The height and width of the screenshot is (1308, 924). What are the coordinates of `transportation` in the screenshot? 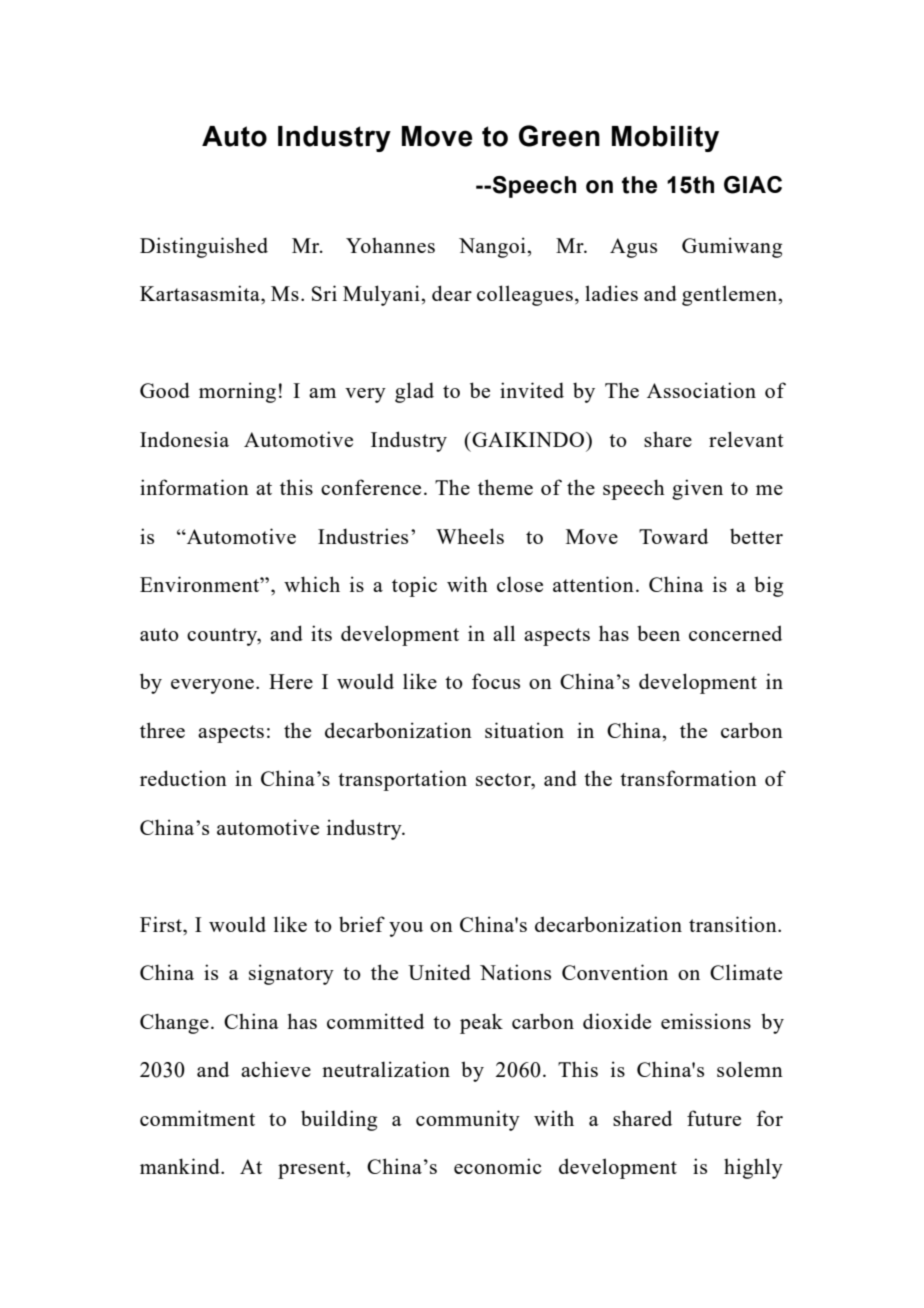 It's located at (402, 780).
